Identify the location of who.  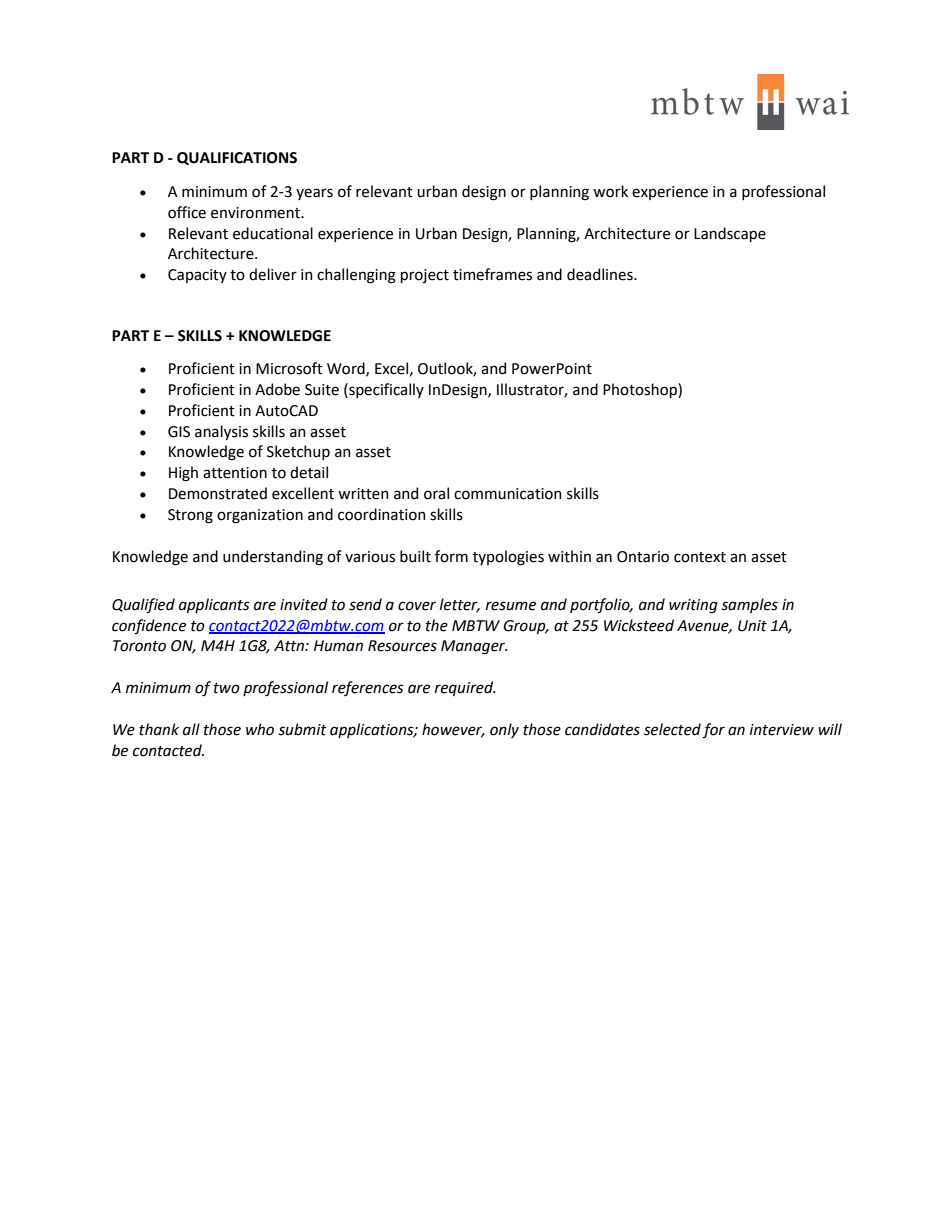
(260, 729).
